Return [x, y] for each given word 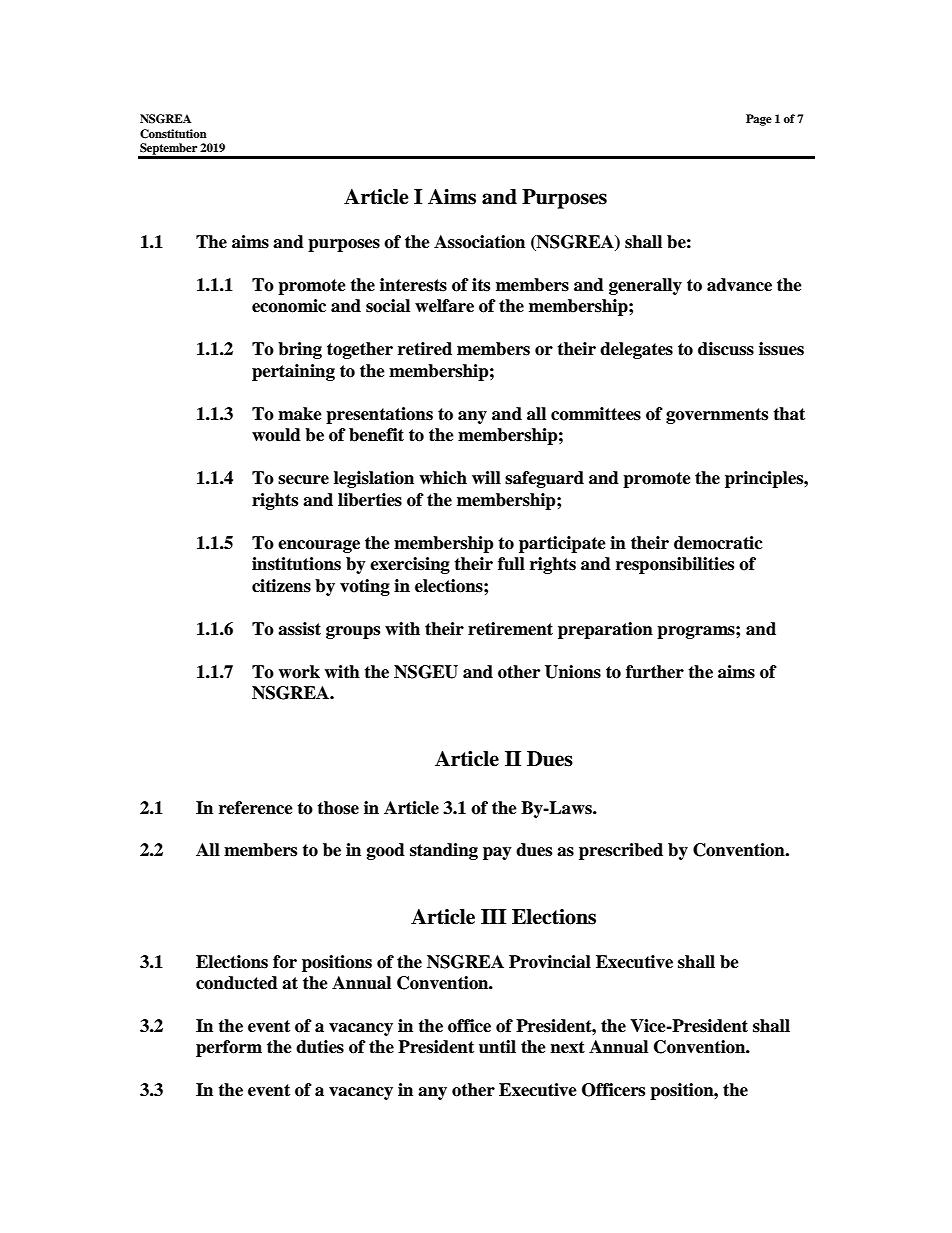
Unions [573, 672]
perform [229, 1048]
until [497, 1047]
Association [479, 242]
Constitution [173, 134]
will [486, 477]
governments [717, 416]
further [655, 672]
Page [759, 120]
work [299, 672]
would [276, 435]
